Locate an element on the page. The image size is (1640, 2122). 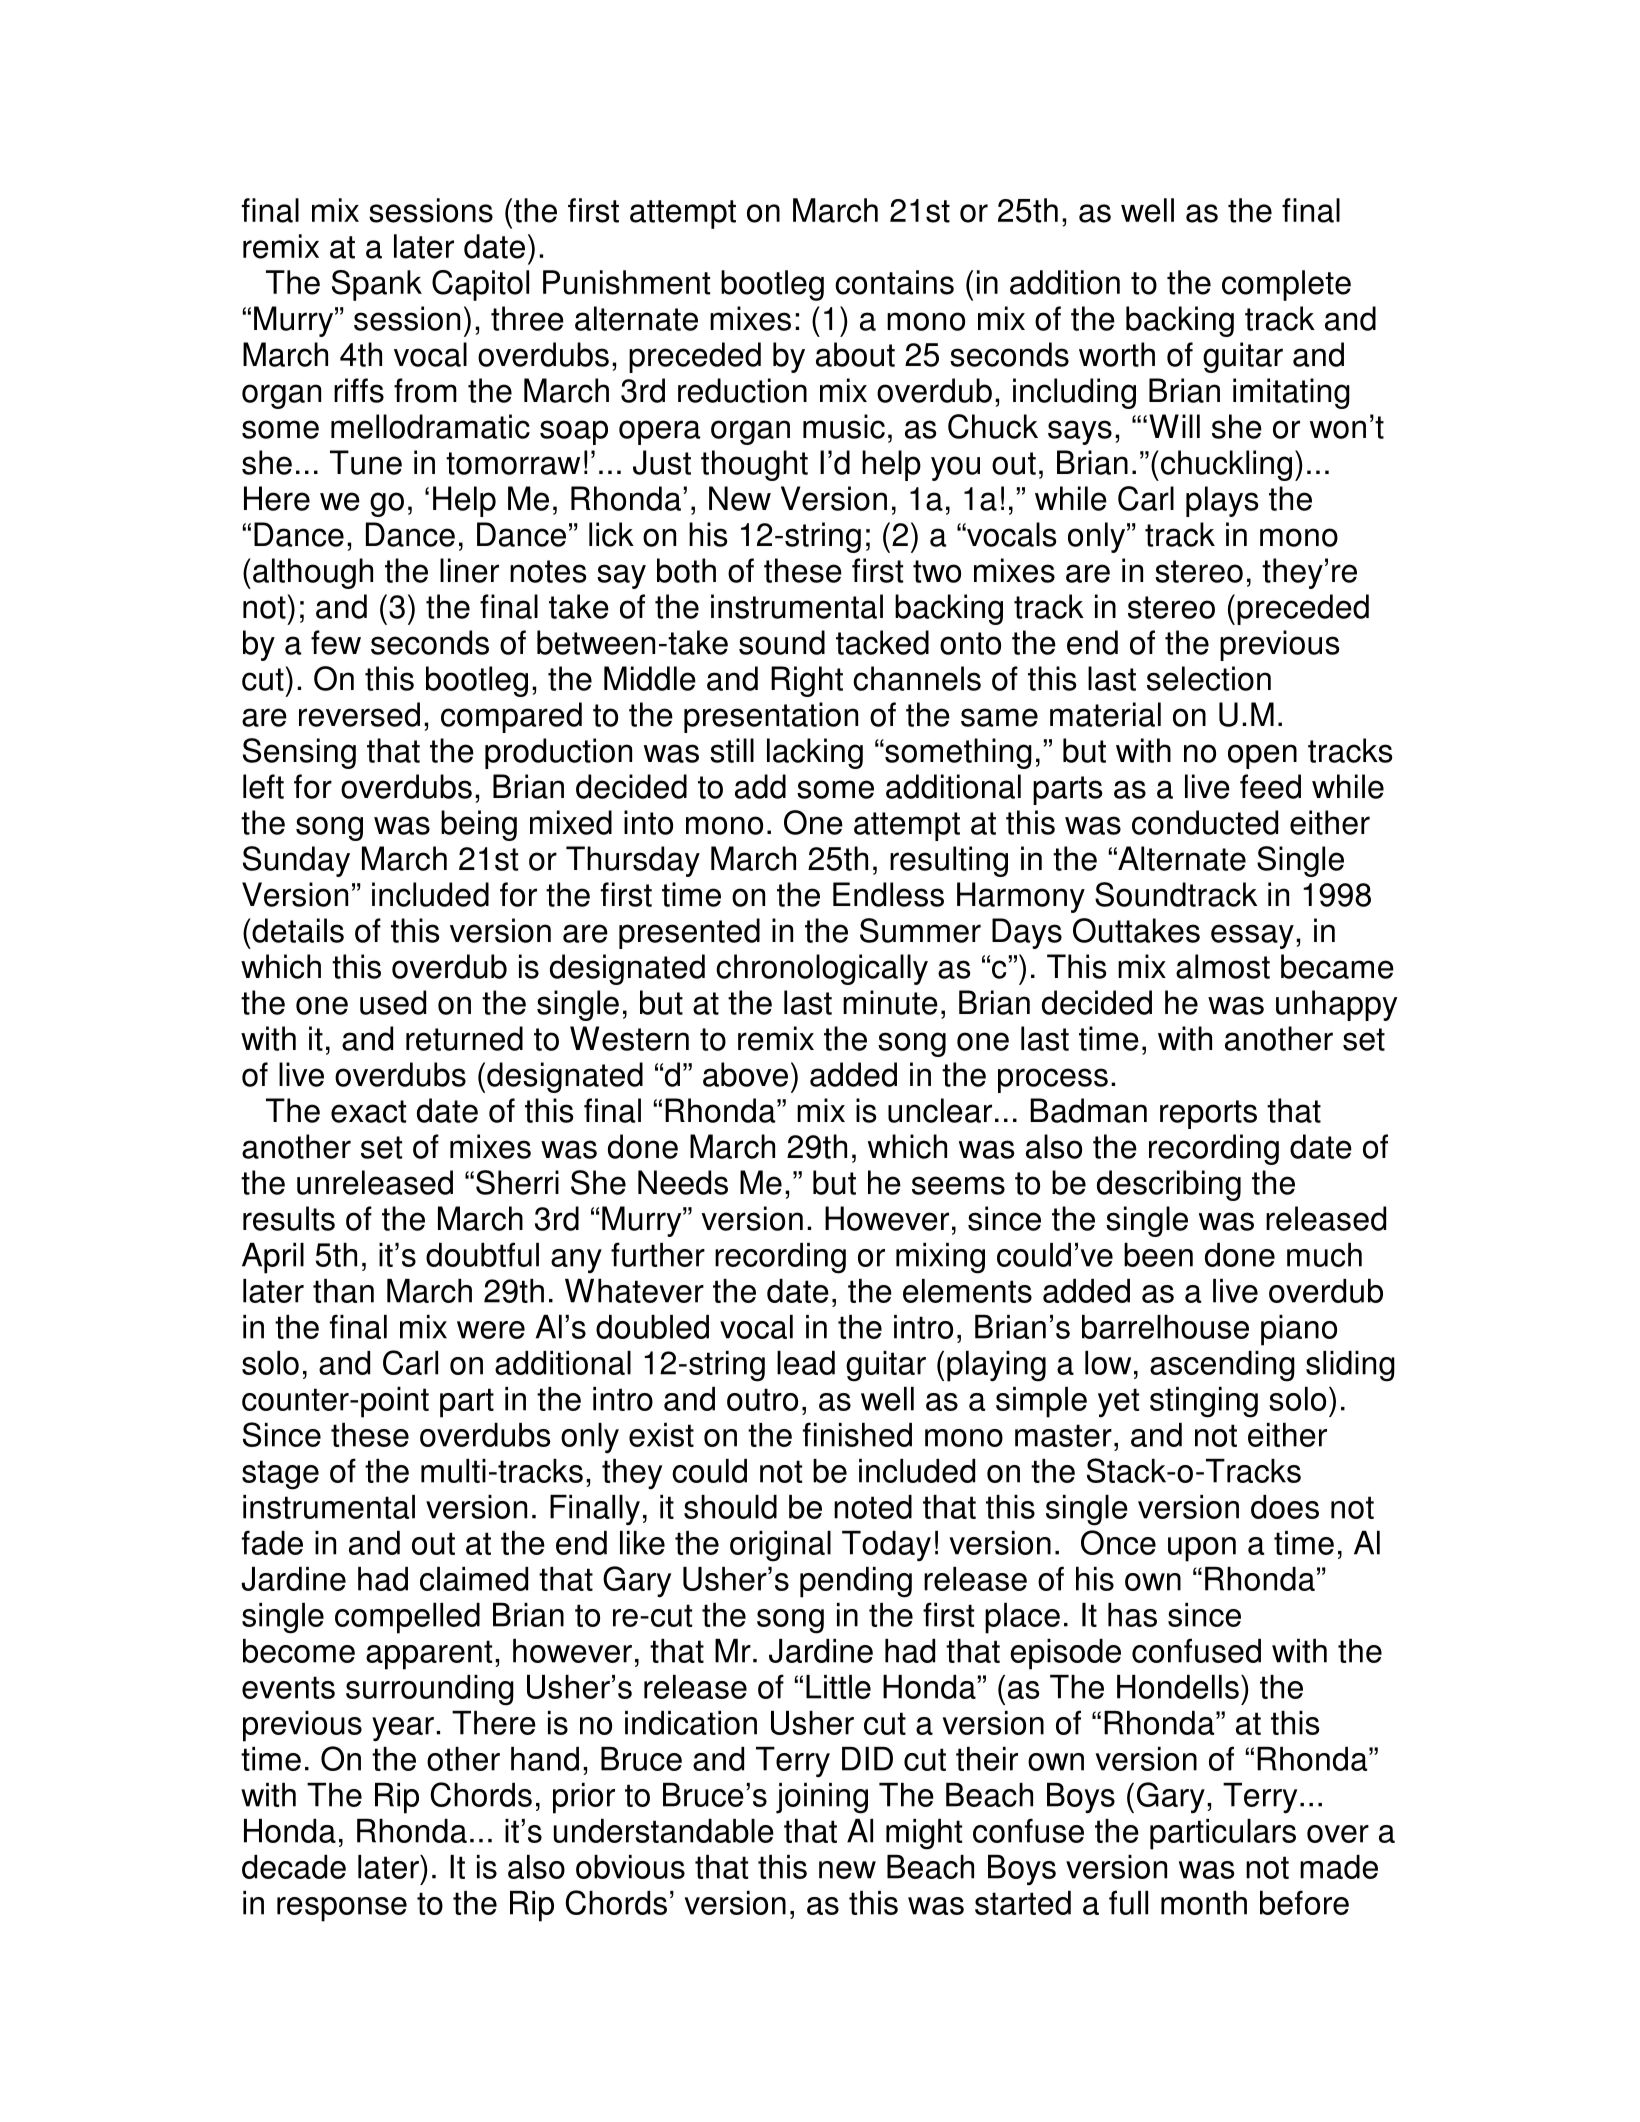
response is located at coordinates (342, 1909).
